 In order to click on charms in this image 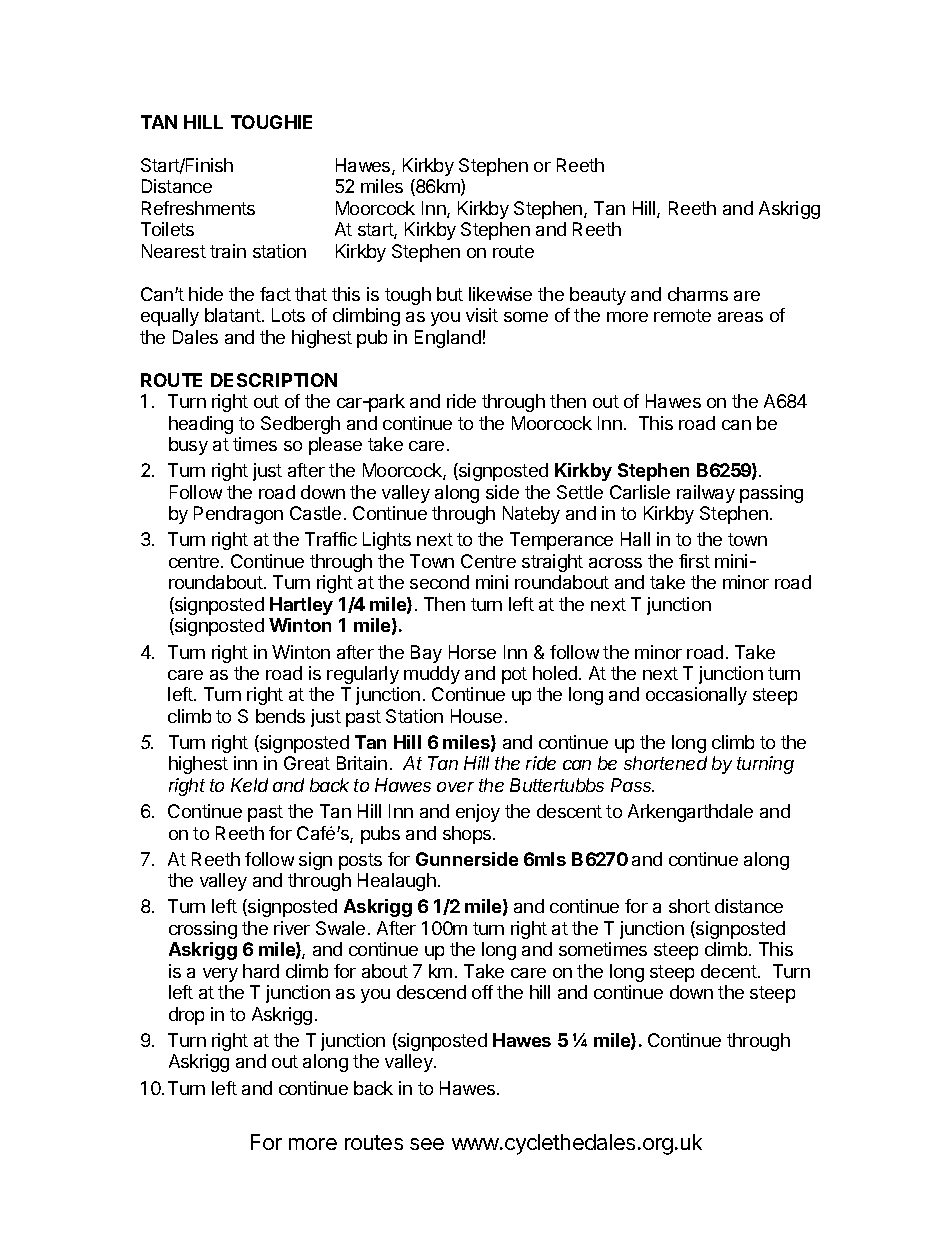, I will do `click(698, 294)`.
